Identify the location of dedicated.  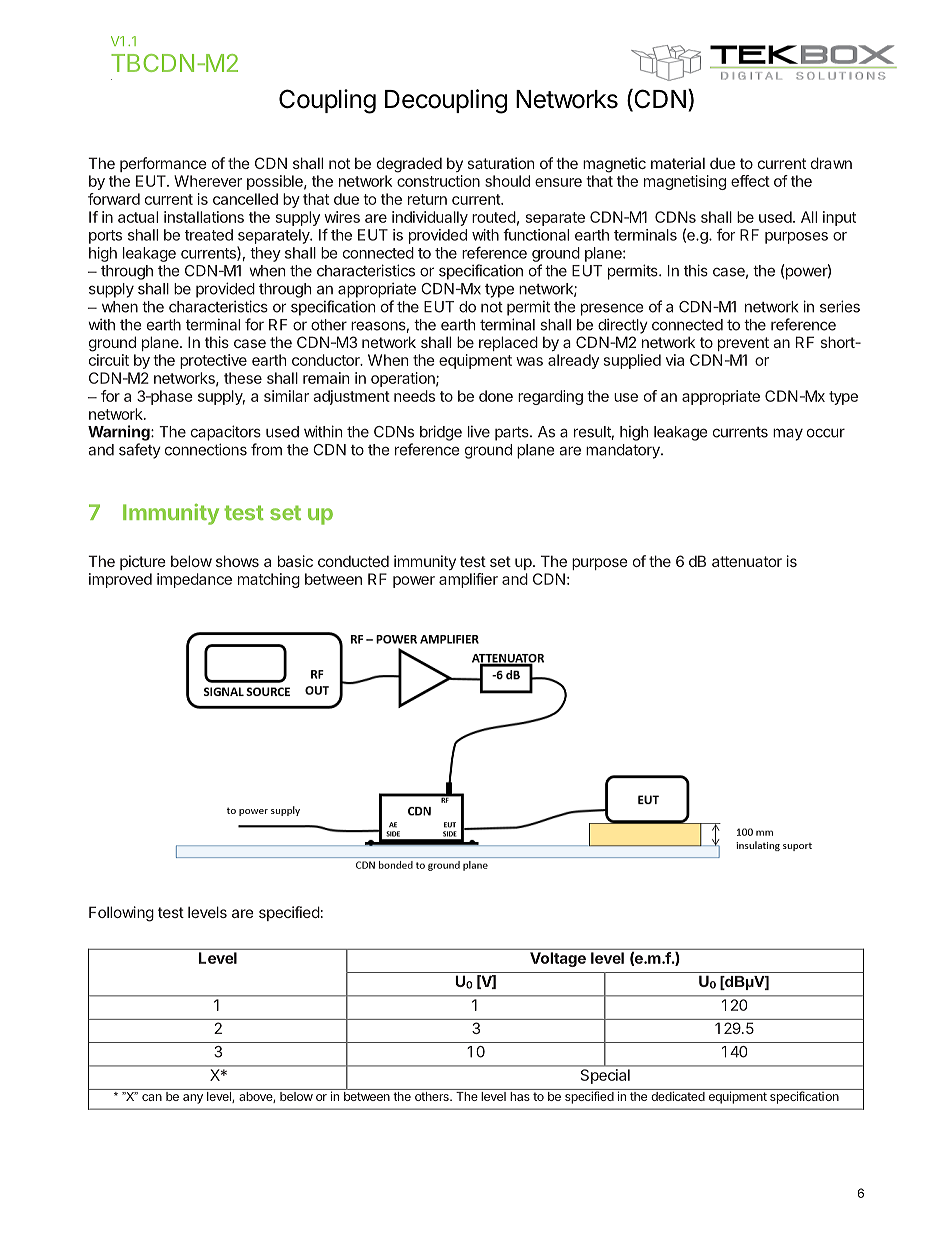
(678, 1096).
